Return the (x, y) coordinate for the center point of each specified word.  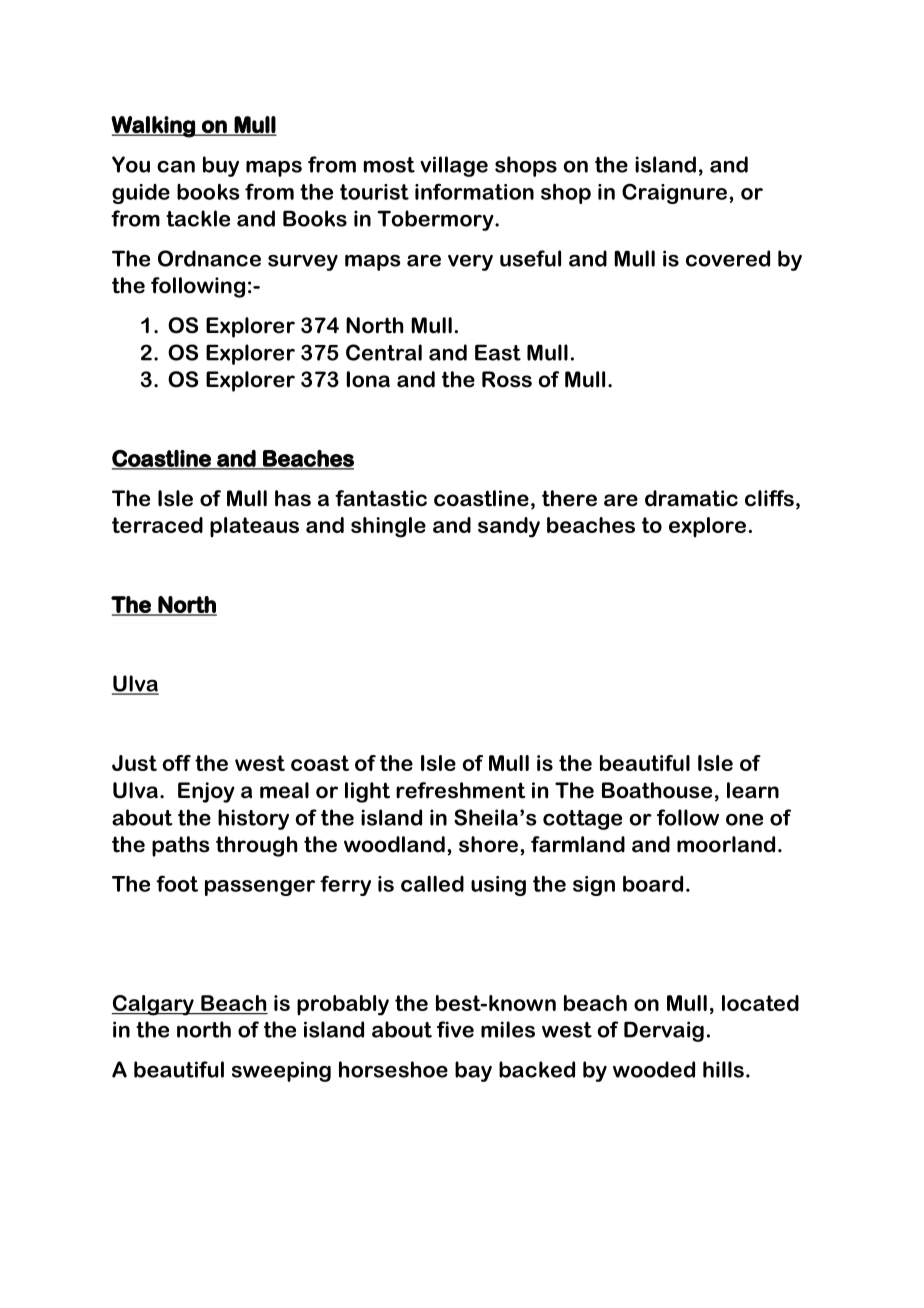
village (454, 166)
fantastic (381, 498)
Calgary (153, 1005)
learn (753, 790)
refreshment (461, 790)
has (293, 498)
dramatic (691, 498)
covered (728, 258)
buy (221, 166)
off (177, 763)
